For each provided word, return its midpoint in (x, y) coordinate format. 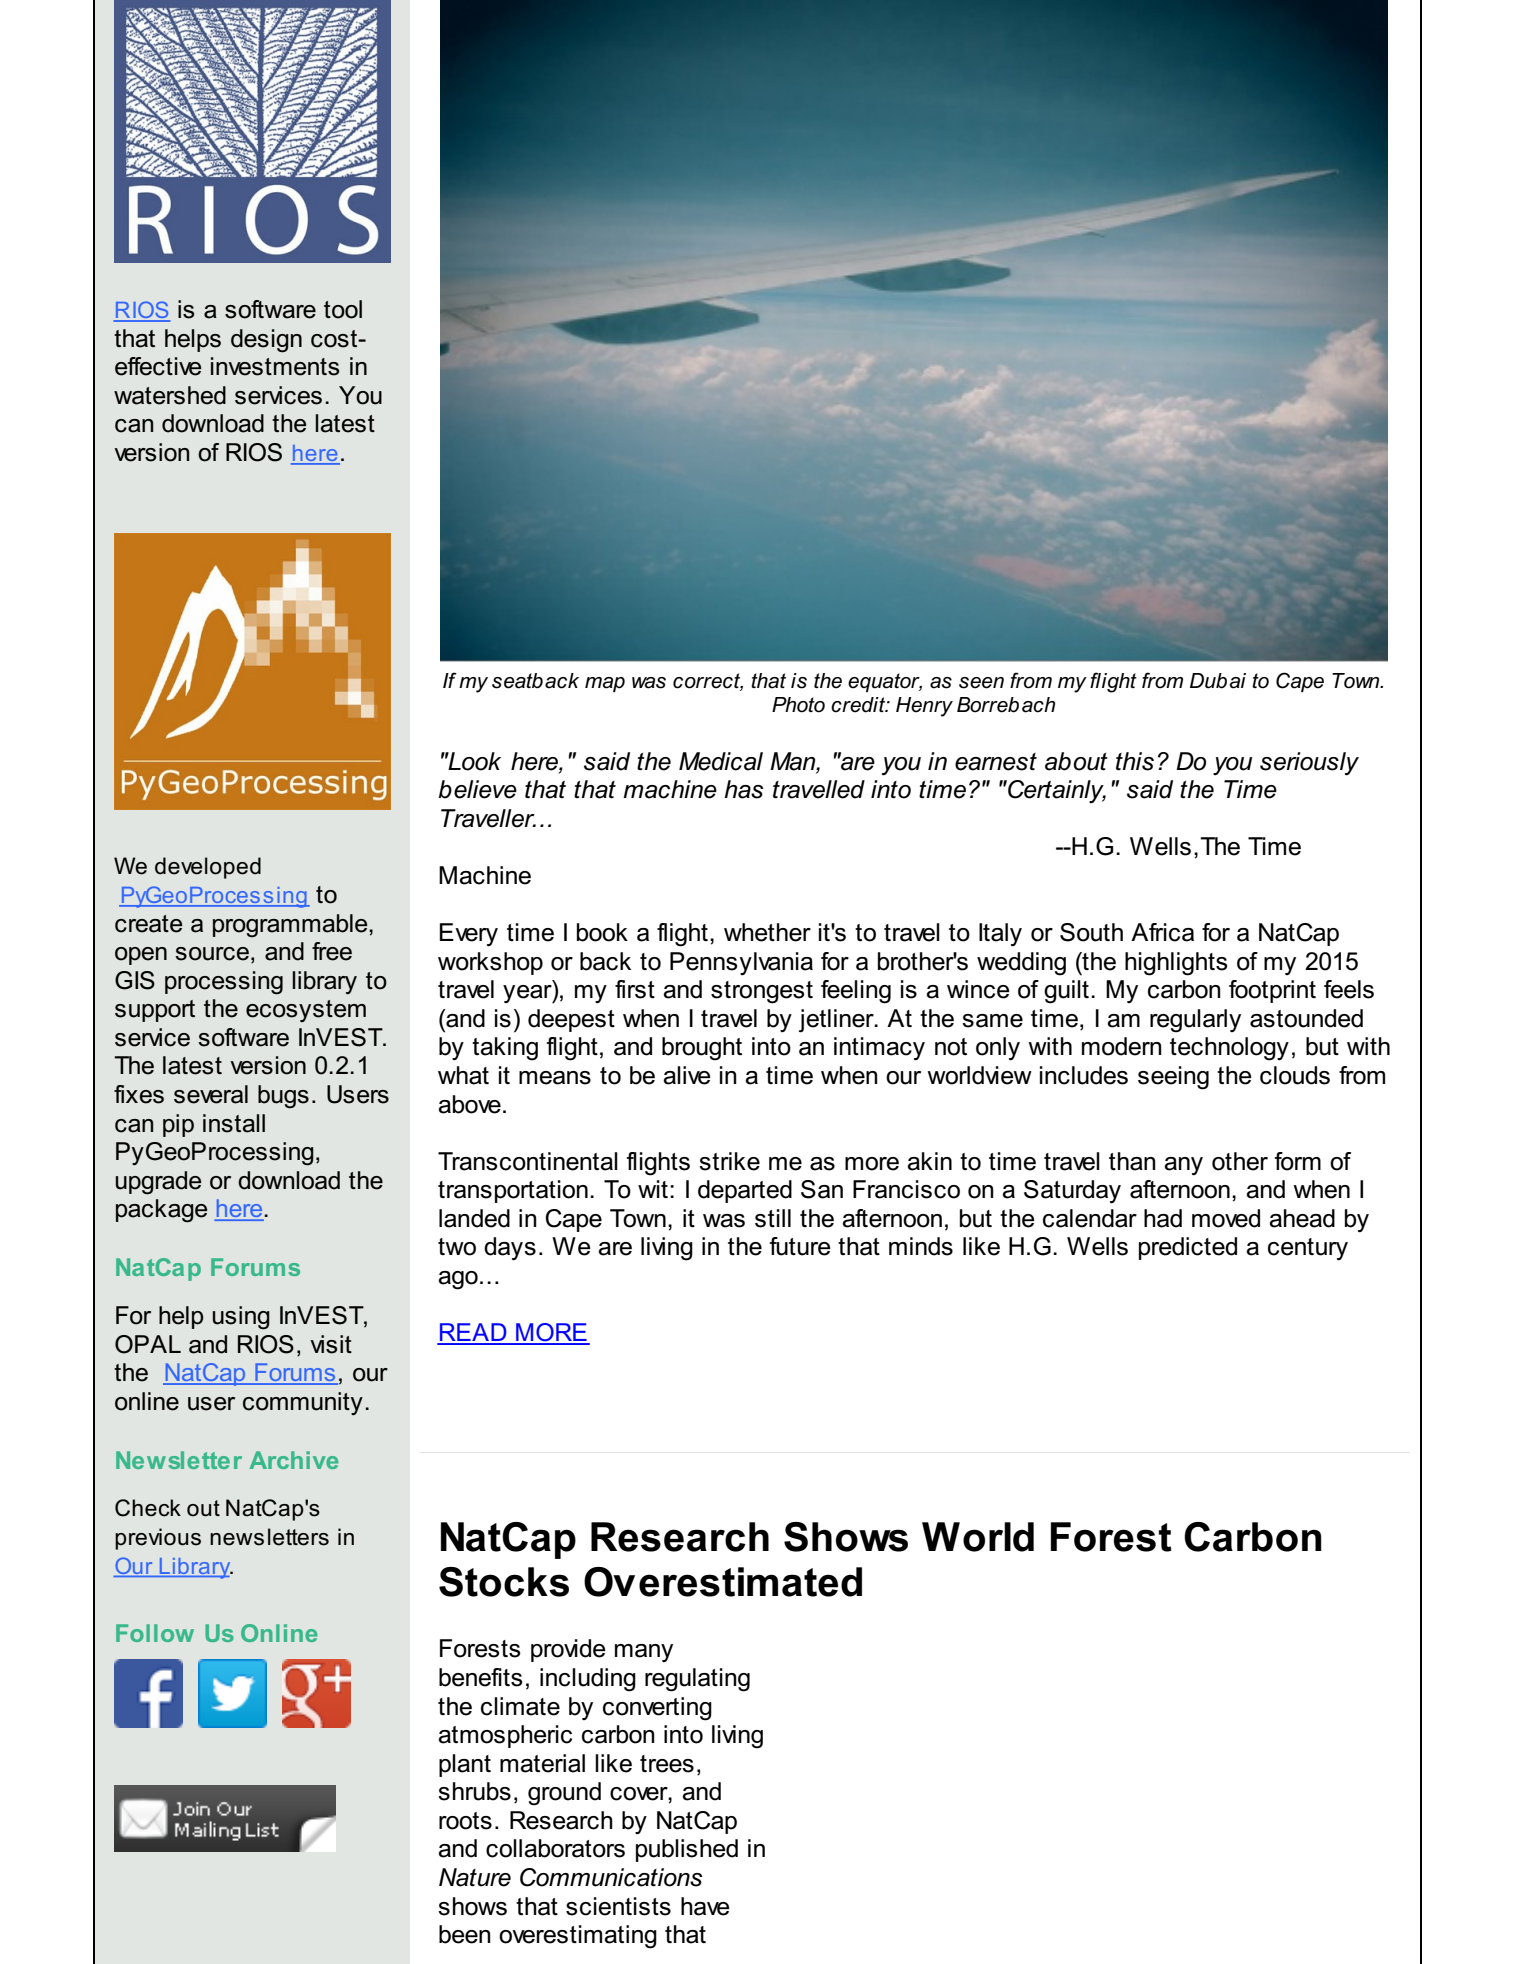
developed (208, 868)
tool (343, 309)
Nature (475, 1877)
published (687, 1850)
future (800, 1246)
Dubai (1218, 681)
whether (767, 932)
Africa (1162, 932)
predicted (1188, 1248)
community (303, 1403)
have (705, 1906)
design (266, 341)
